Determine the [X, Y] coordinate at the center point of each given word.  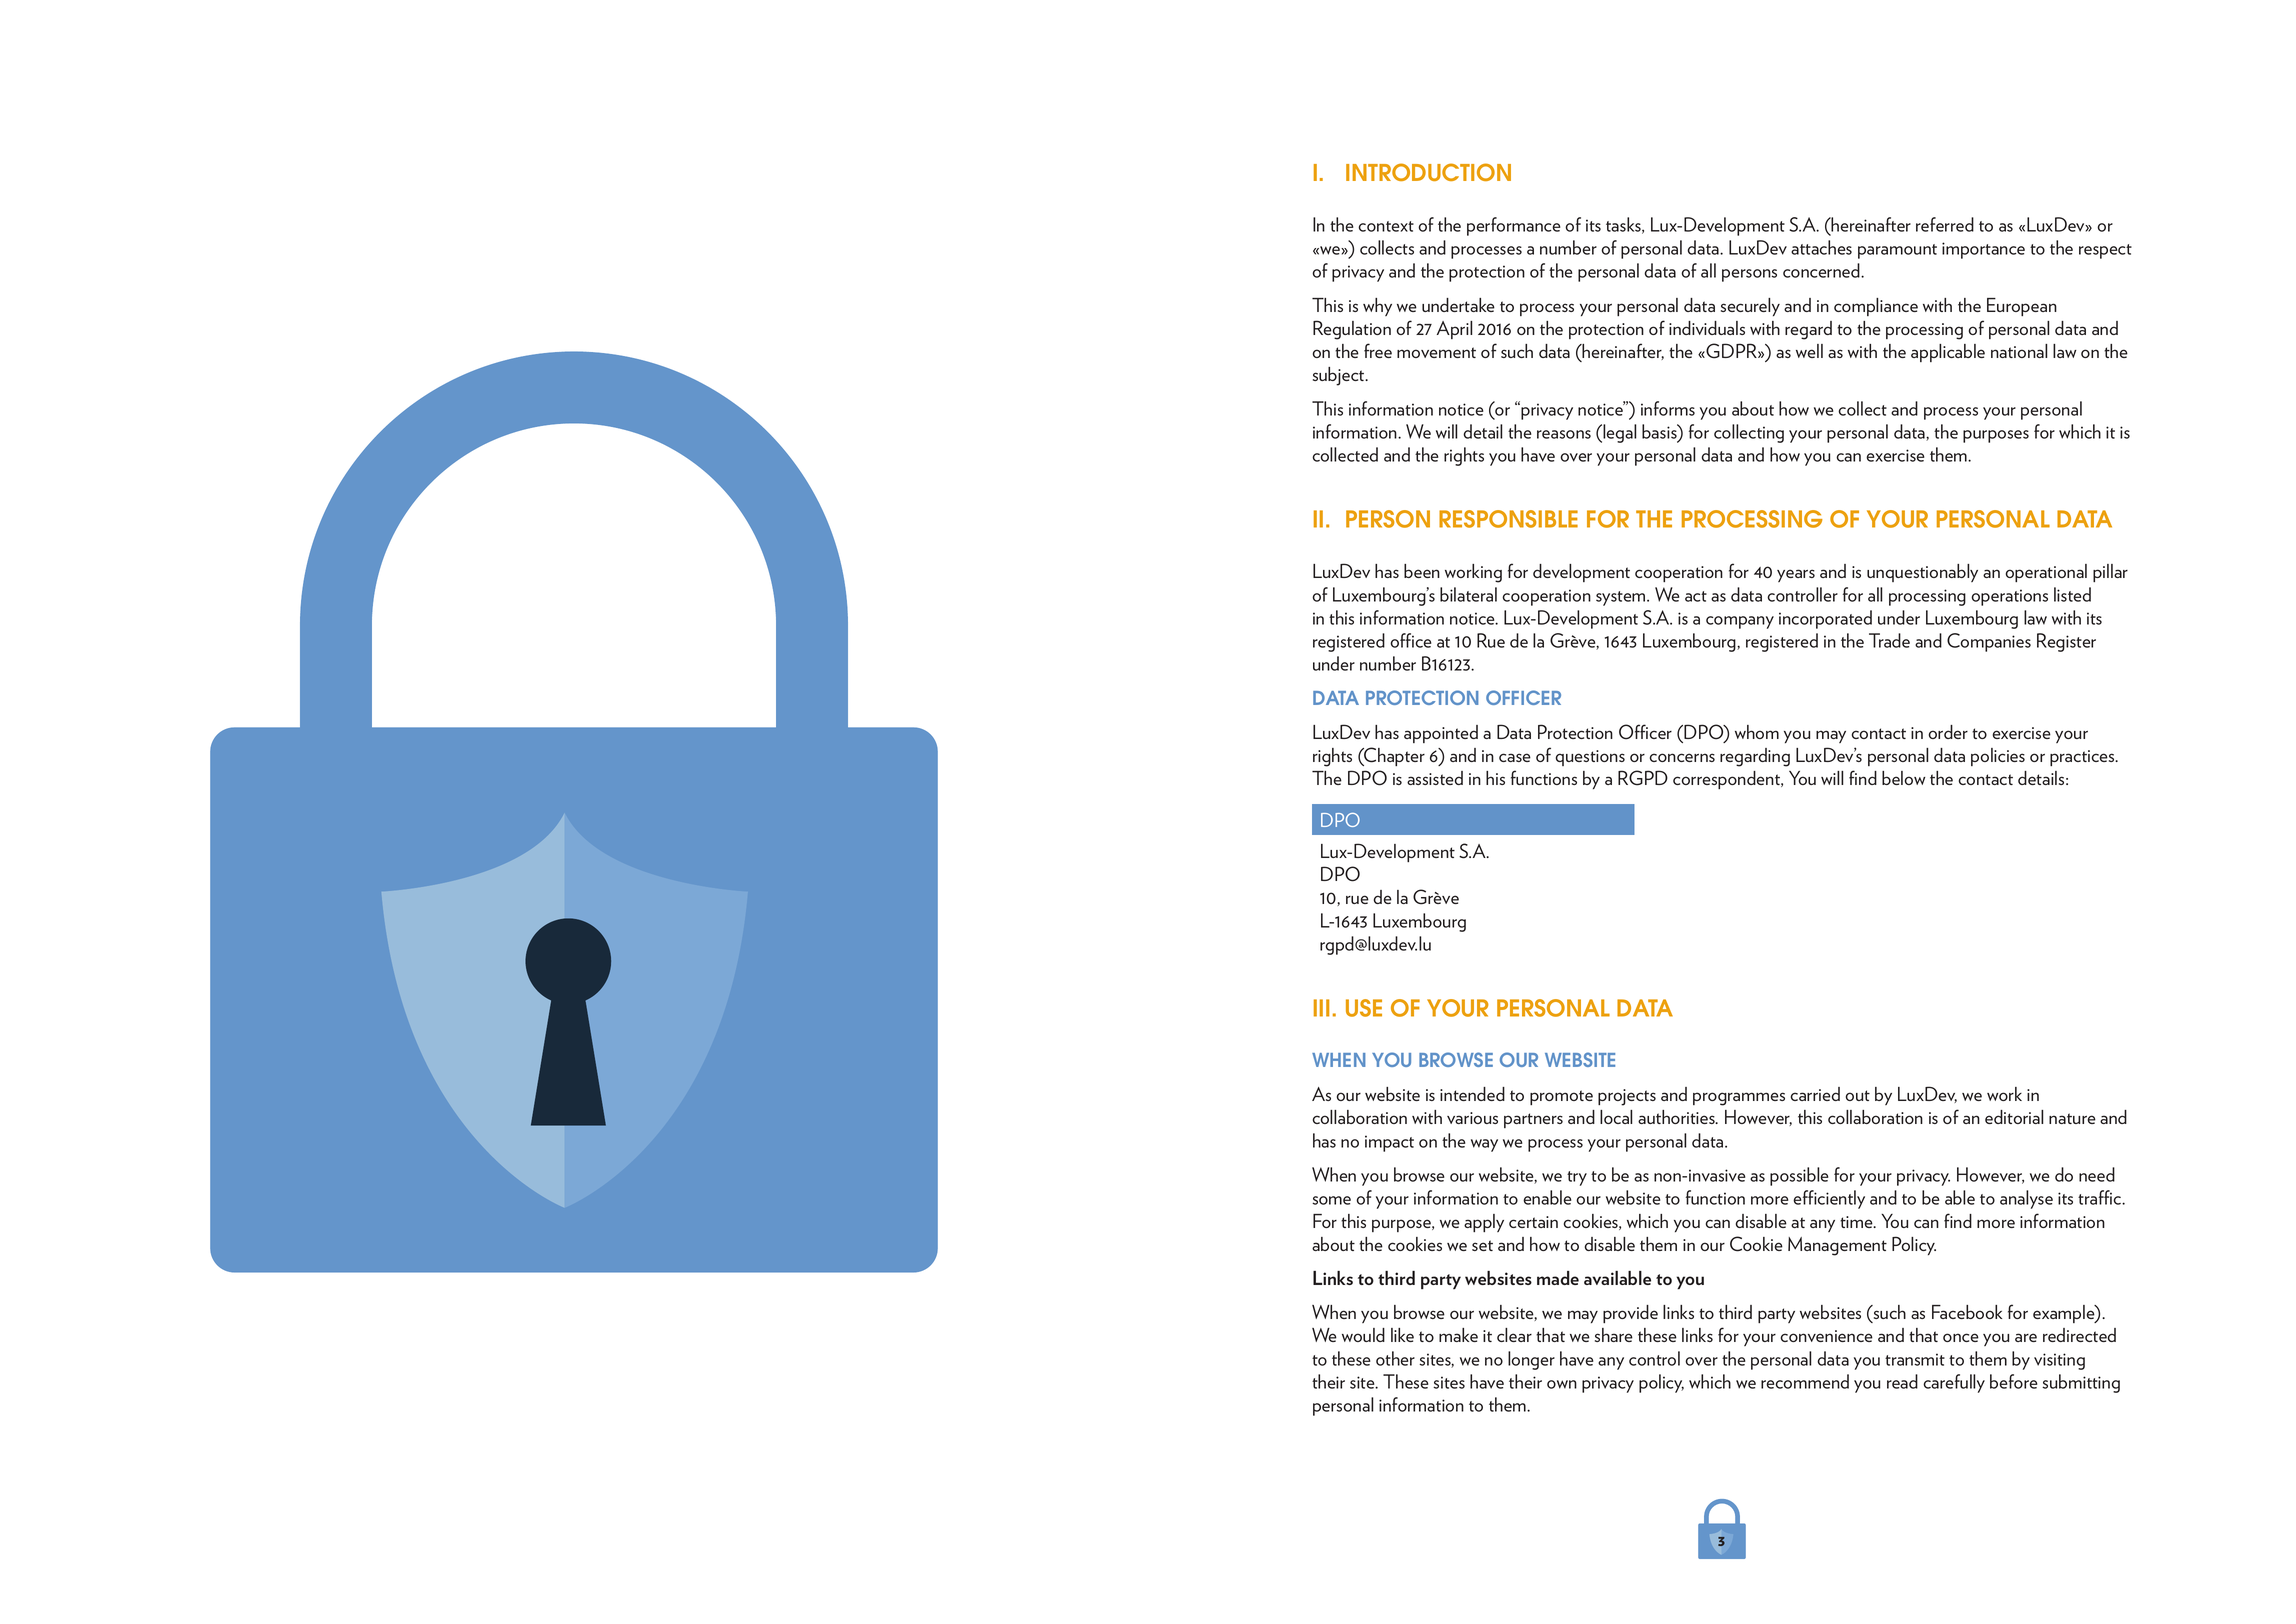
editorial [2014, 1117]
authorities [1677, 1117]
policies [1998, 757]
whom [1757, 732]
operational [2046, 573]
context [1386, 226]
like [1402, 1335]
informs [1668, 408]
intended [1472, 1094]
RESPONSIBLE [1508, 519]
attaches [1821, 247]
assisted [1435, 778]
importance [1983, 250]
